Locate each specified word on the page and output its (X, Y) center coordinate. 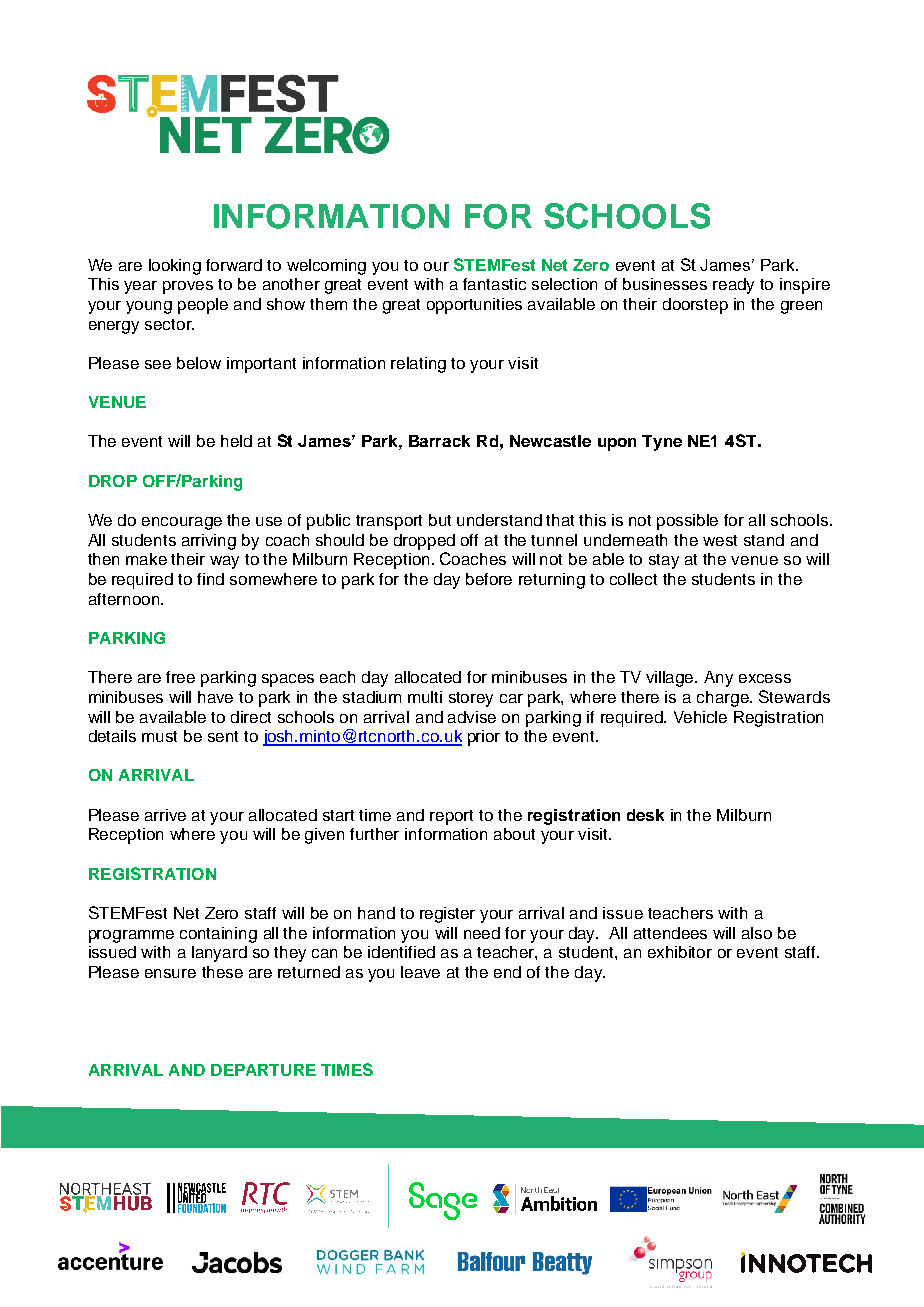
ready (733, 286)
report (451, 817)
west (720, 540)
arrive (165, 815)
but (440, 520)
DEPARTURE (263, 1070)
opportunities (474, 306)
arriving (209, 542)
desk (645, 815)
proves (188, 287)
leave (420, 972)
